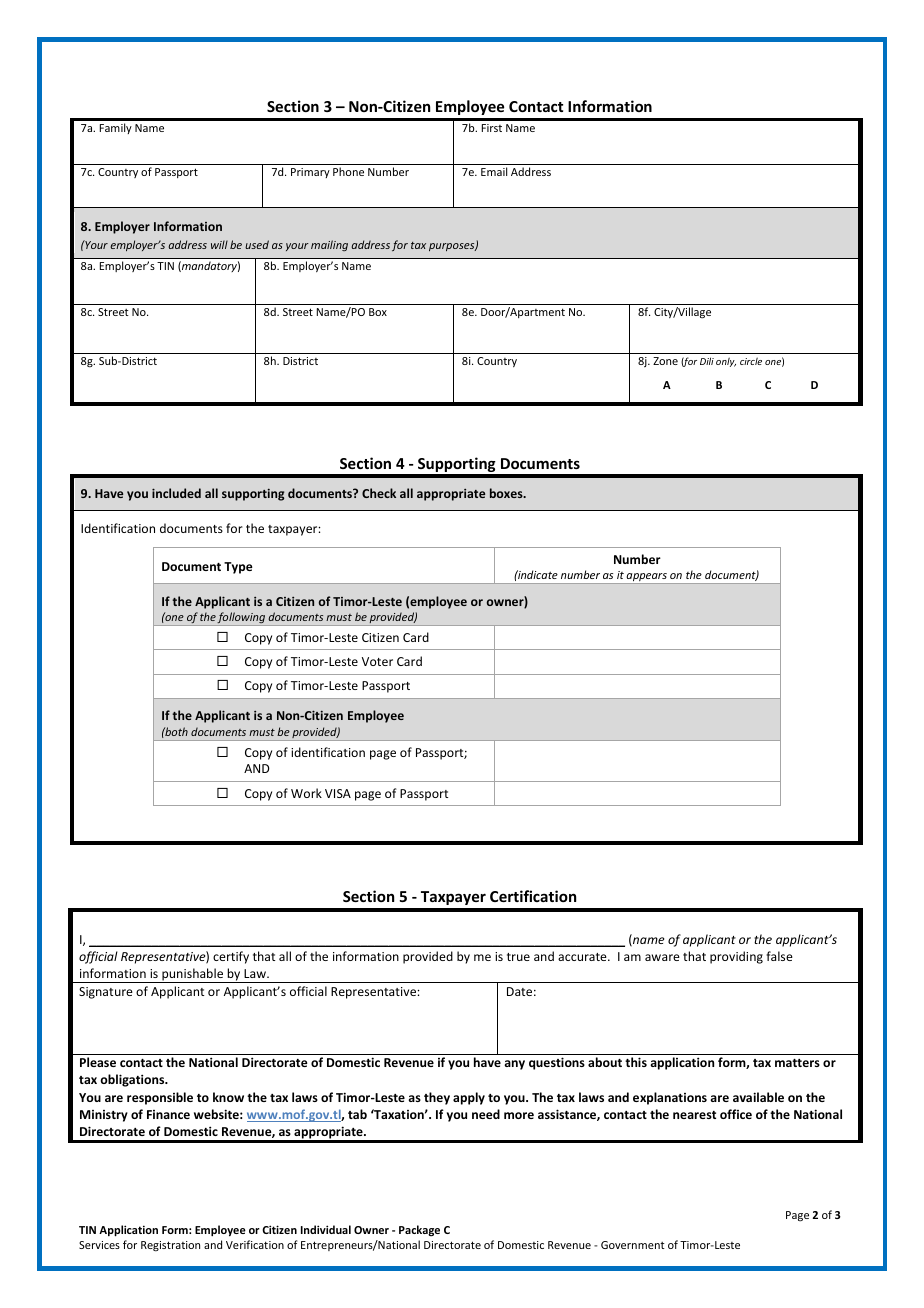  What do you see at coordinates (176, 493) in the page?
I see `included` at bounding box center [176, 493].
